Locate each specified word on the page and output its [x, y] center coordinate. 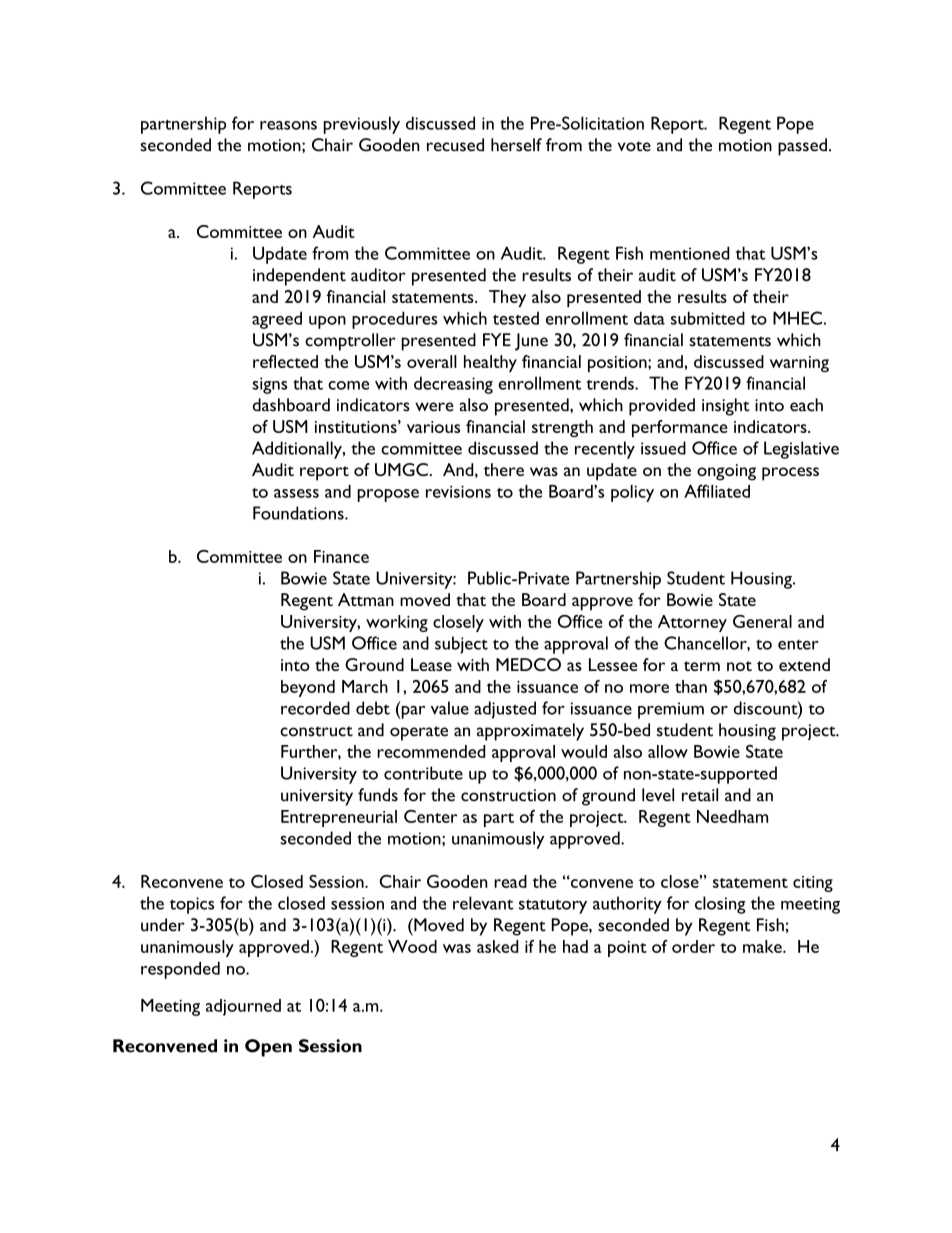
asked [497, 946]
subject [461, 645]
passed [802, 147]
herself [516, 145]
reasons [288, 125]
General [762, 621]
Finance [341, 556]
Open [268, 1048]
